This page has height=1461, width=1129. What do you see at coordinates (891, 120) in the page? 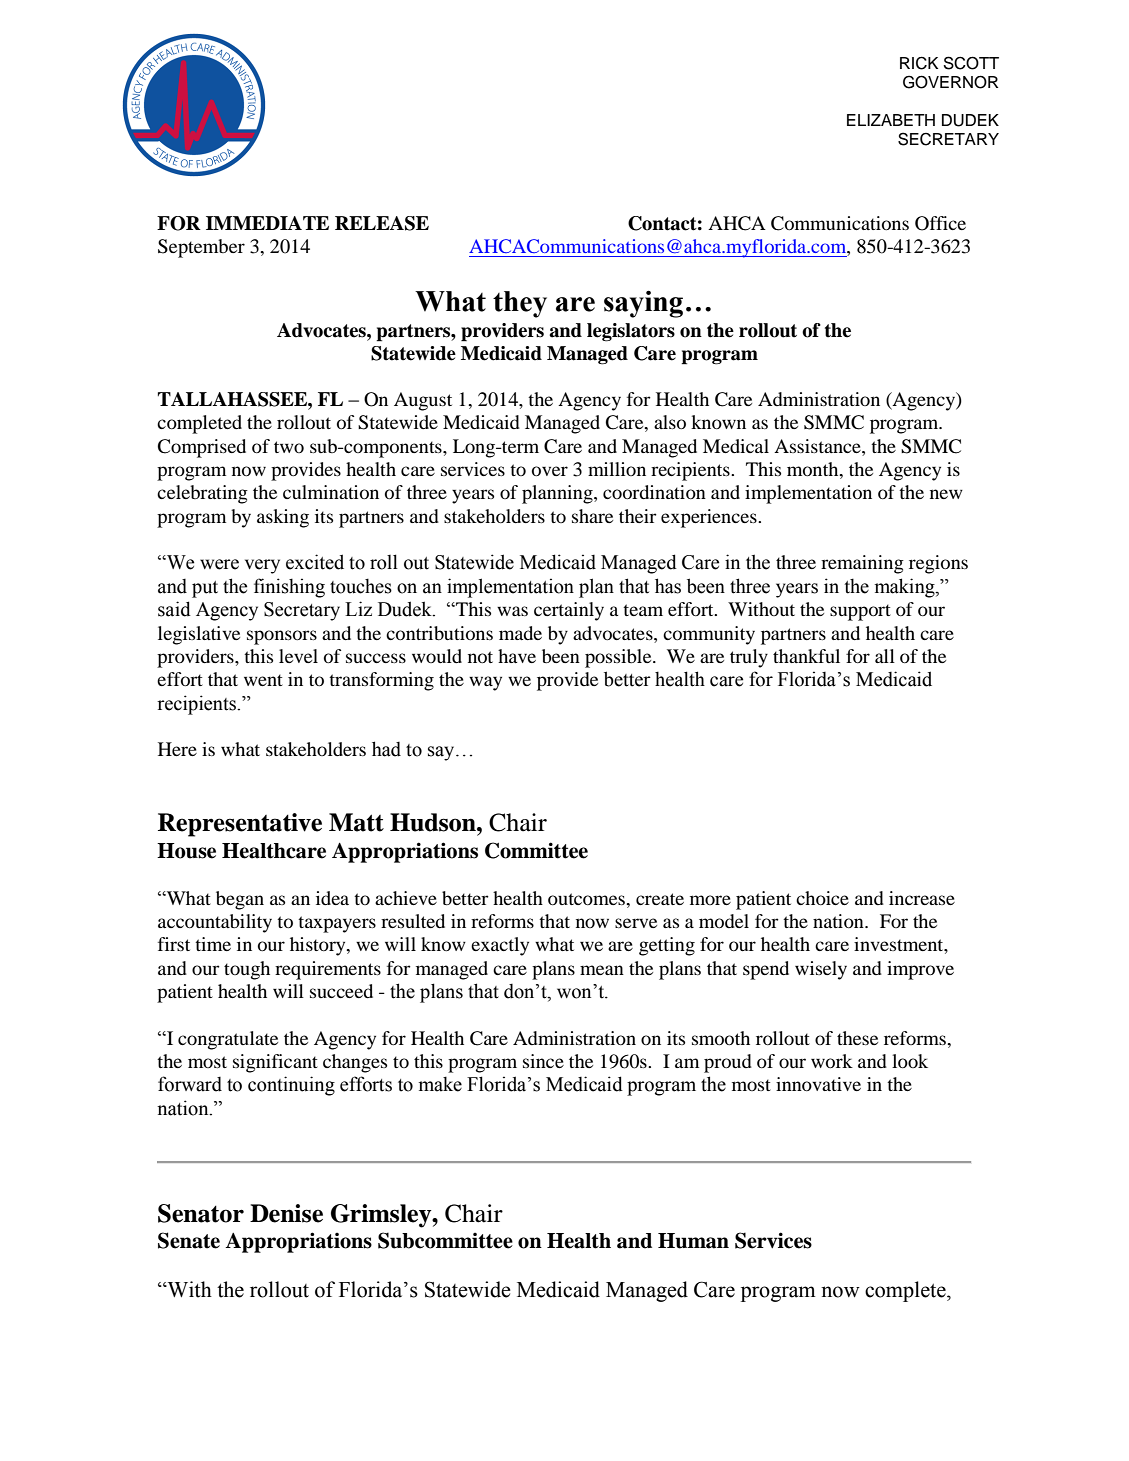
I see `ELIZABETH` at bounding box center [891, 120].
